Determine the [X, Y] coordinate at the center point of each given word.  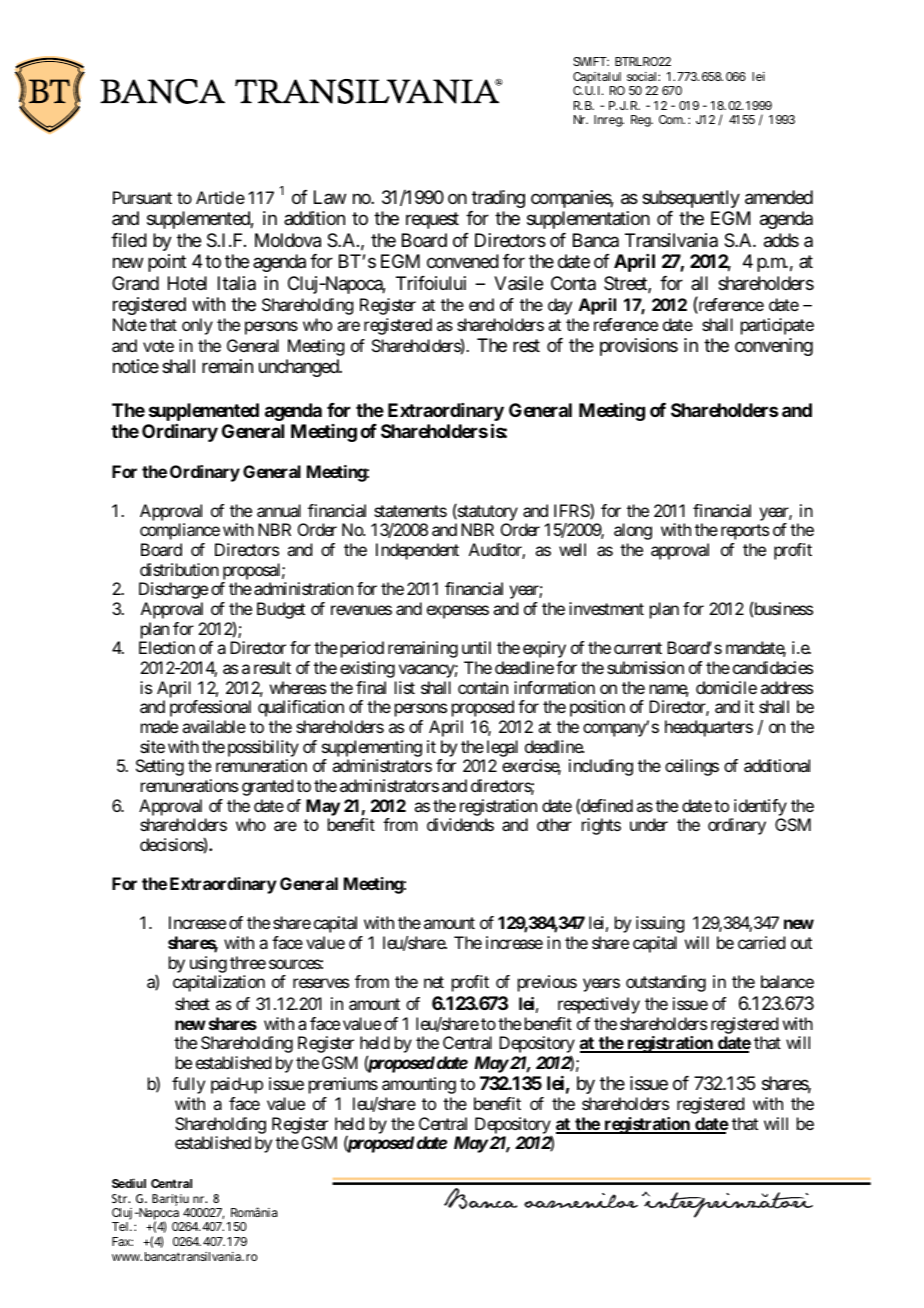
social [641, 76]
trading [498, 199]
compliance [180, 531]
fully [188, 1085]
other [554, 824]
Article [220, 197]
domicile [726, 687]
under [649, 824]
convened [463, 261]
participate [777, 326]
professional [210, 708]
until [476, 647]
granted [267, 787]
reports [745, 532]
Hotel [187, 283]
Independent [417, 551]
